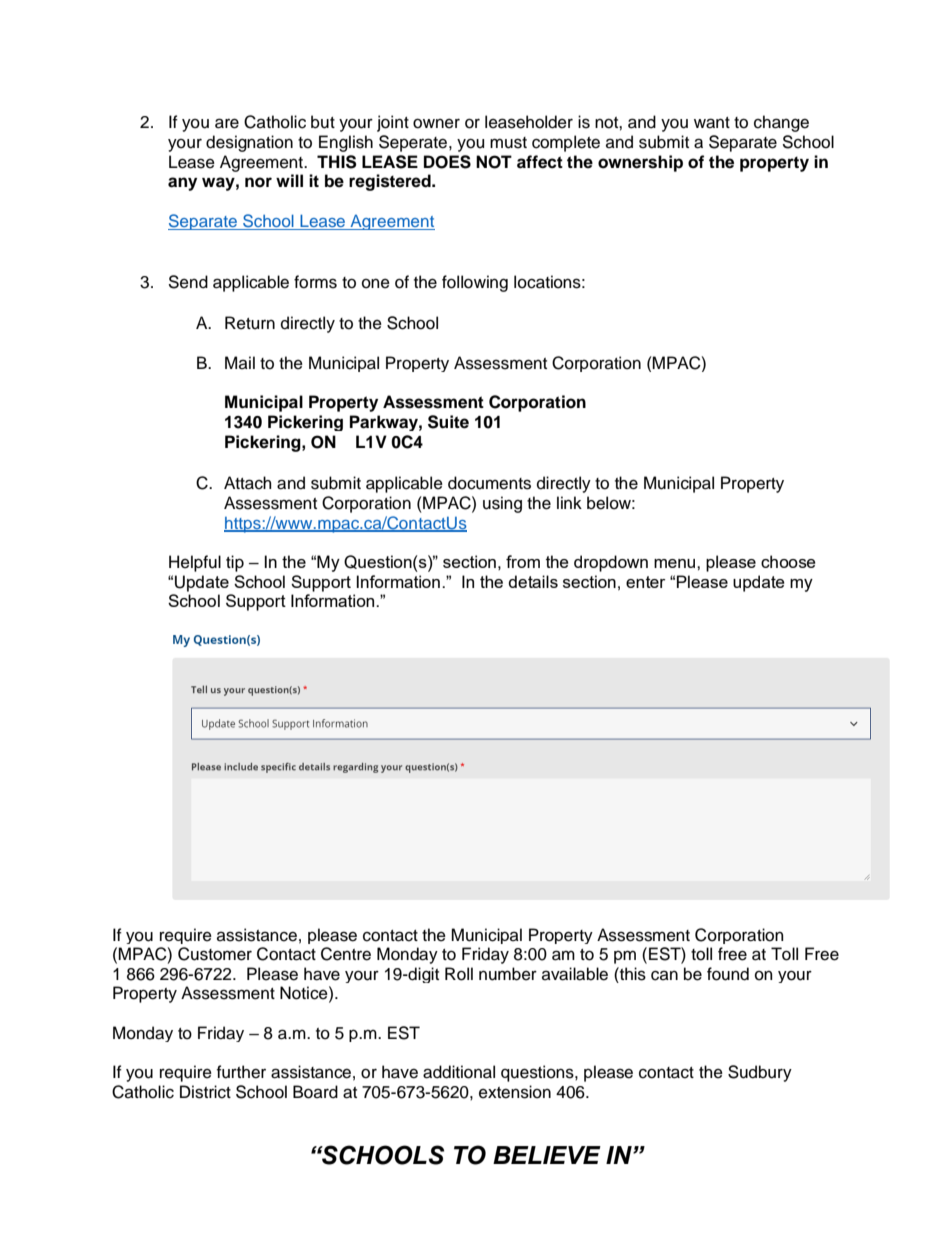  What do you see at coordinates (508, 143) in the document?
I see `must` at bounding box center [508, 143].
